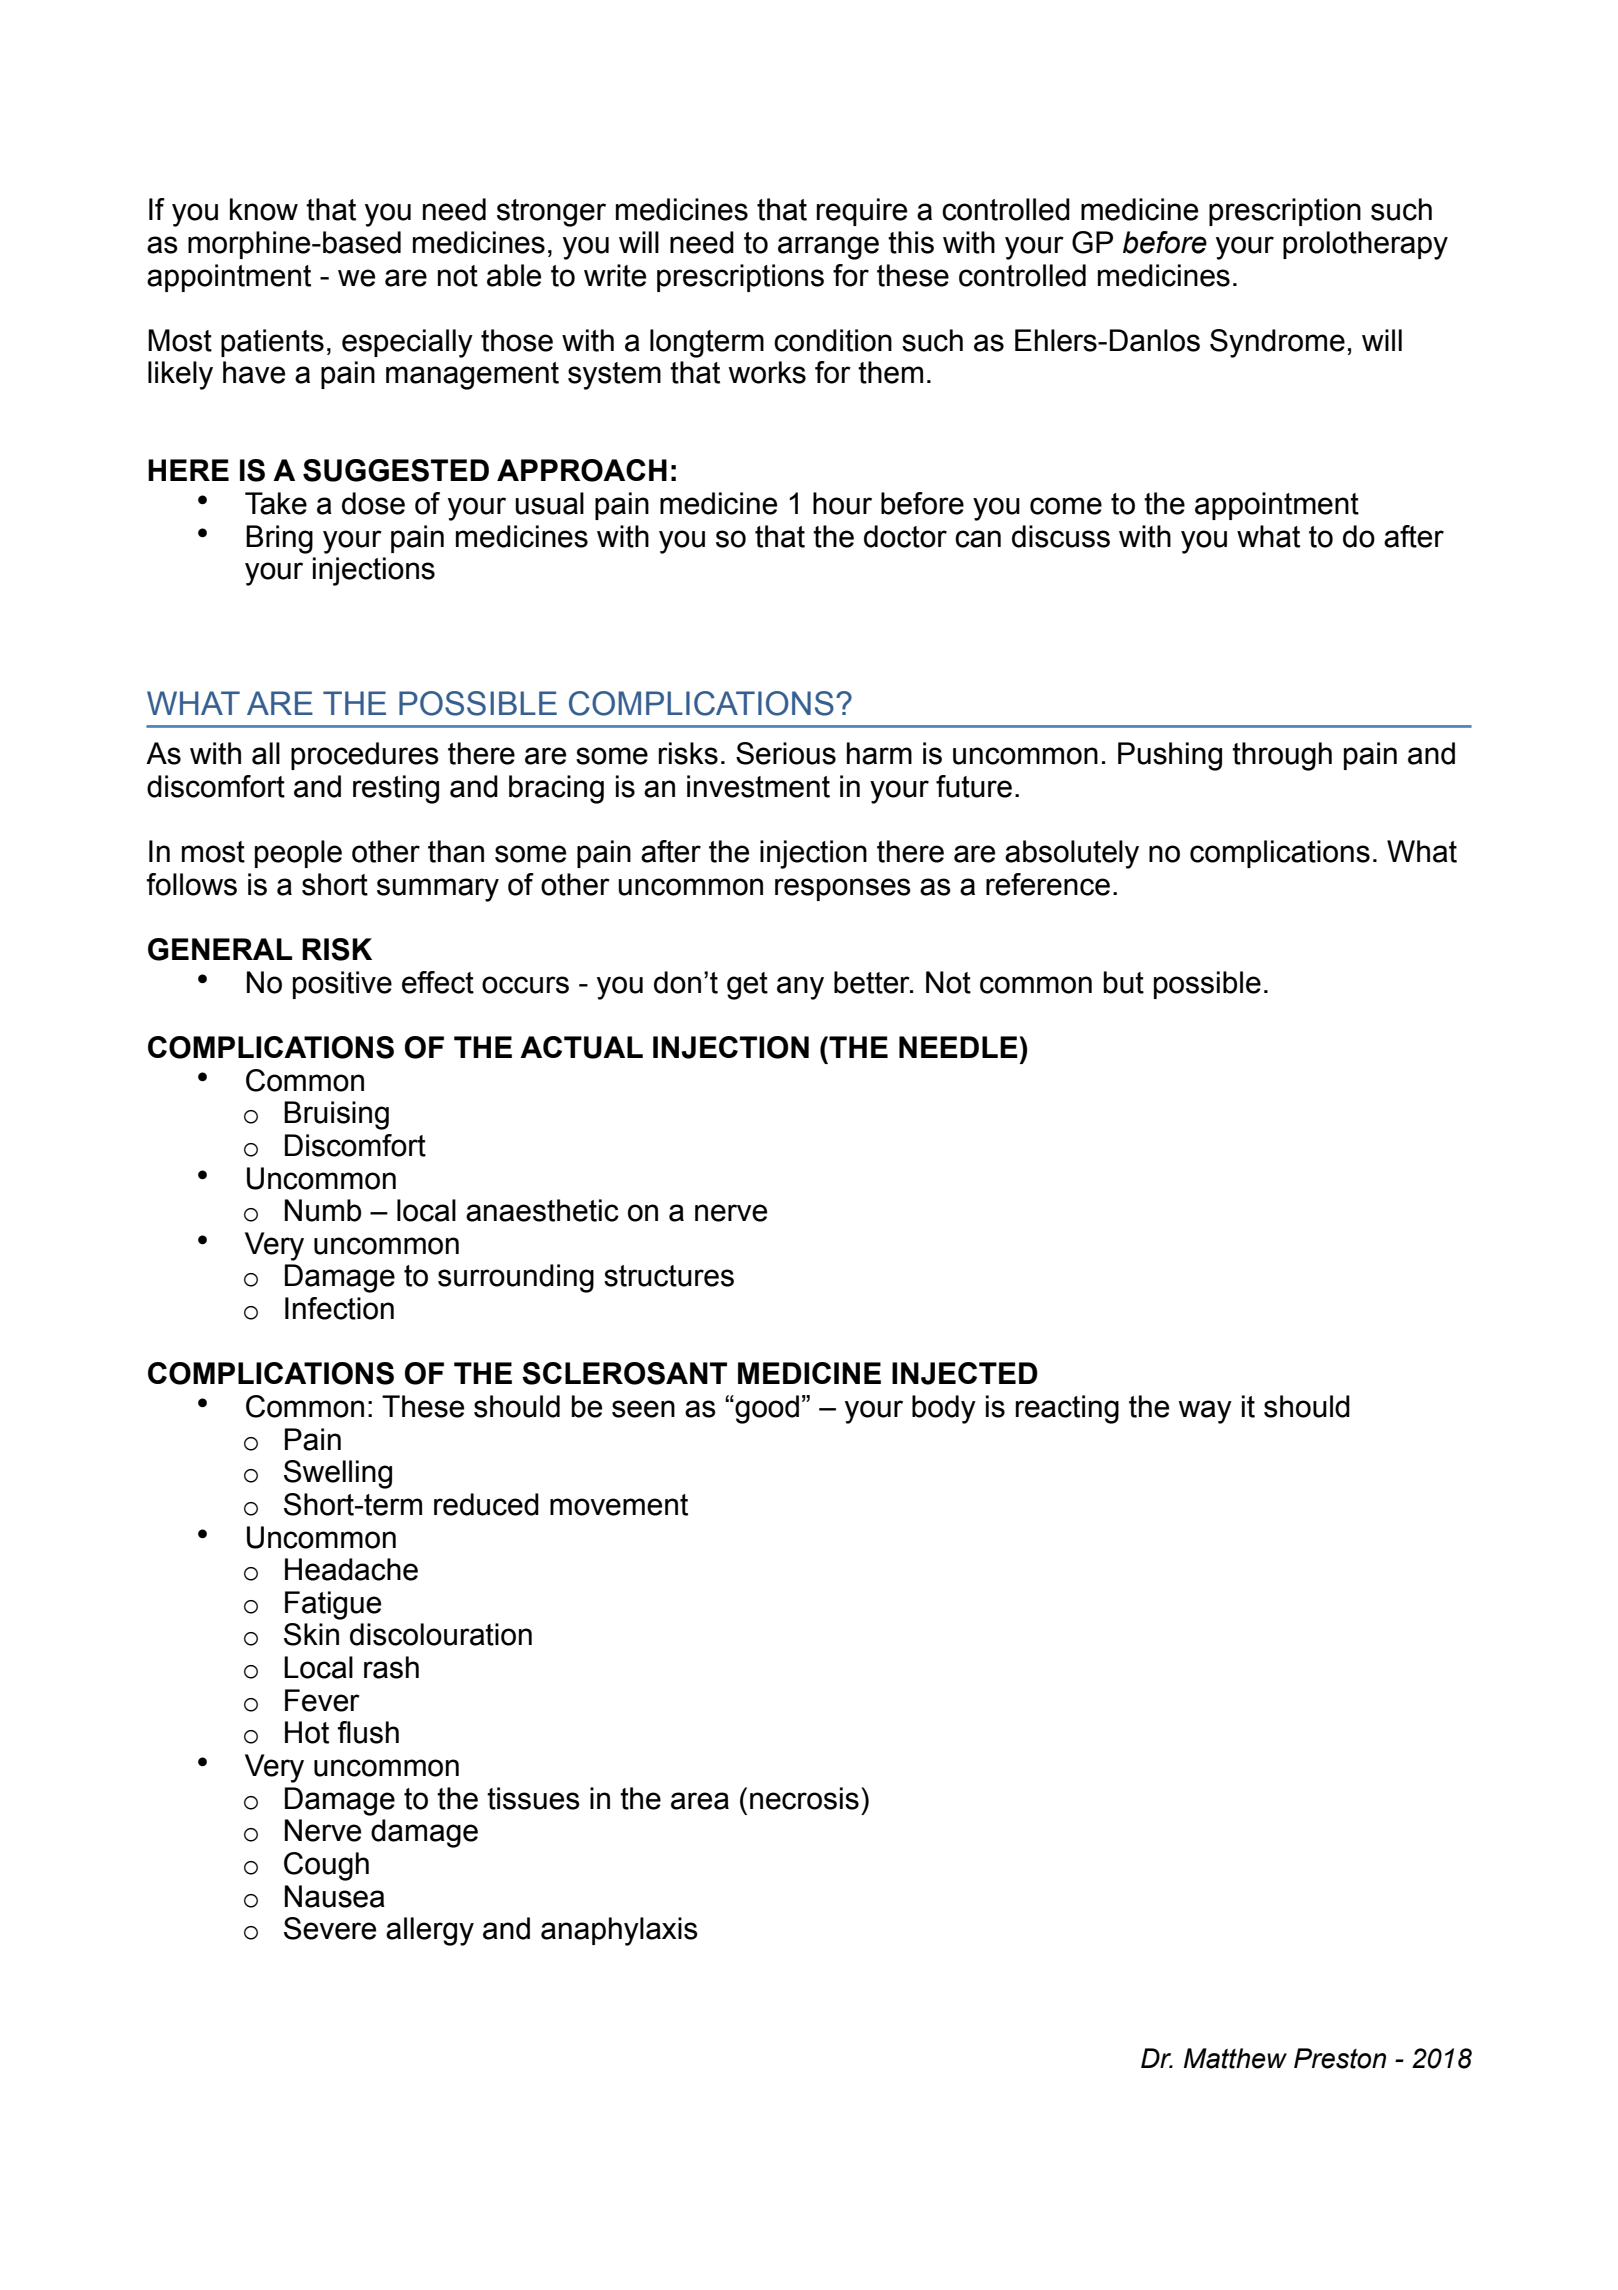 This page has width=1618, height=2290. Describe the element at coordinates (330, 1928) in the page. I see `Severe` at that location.
